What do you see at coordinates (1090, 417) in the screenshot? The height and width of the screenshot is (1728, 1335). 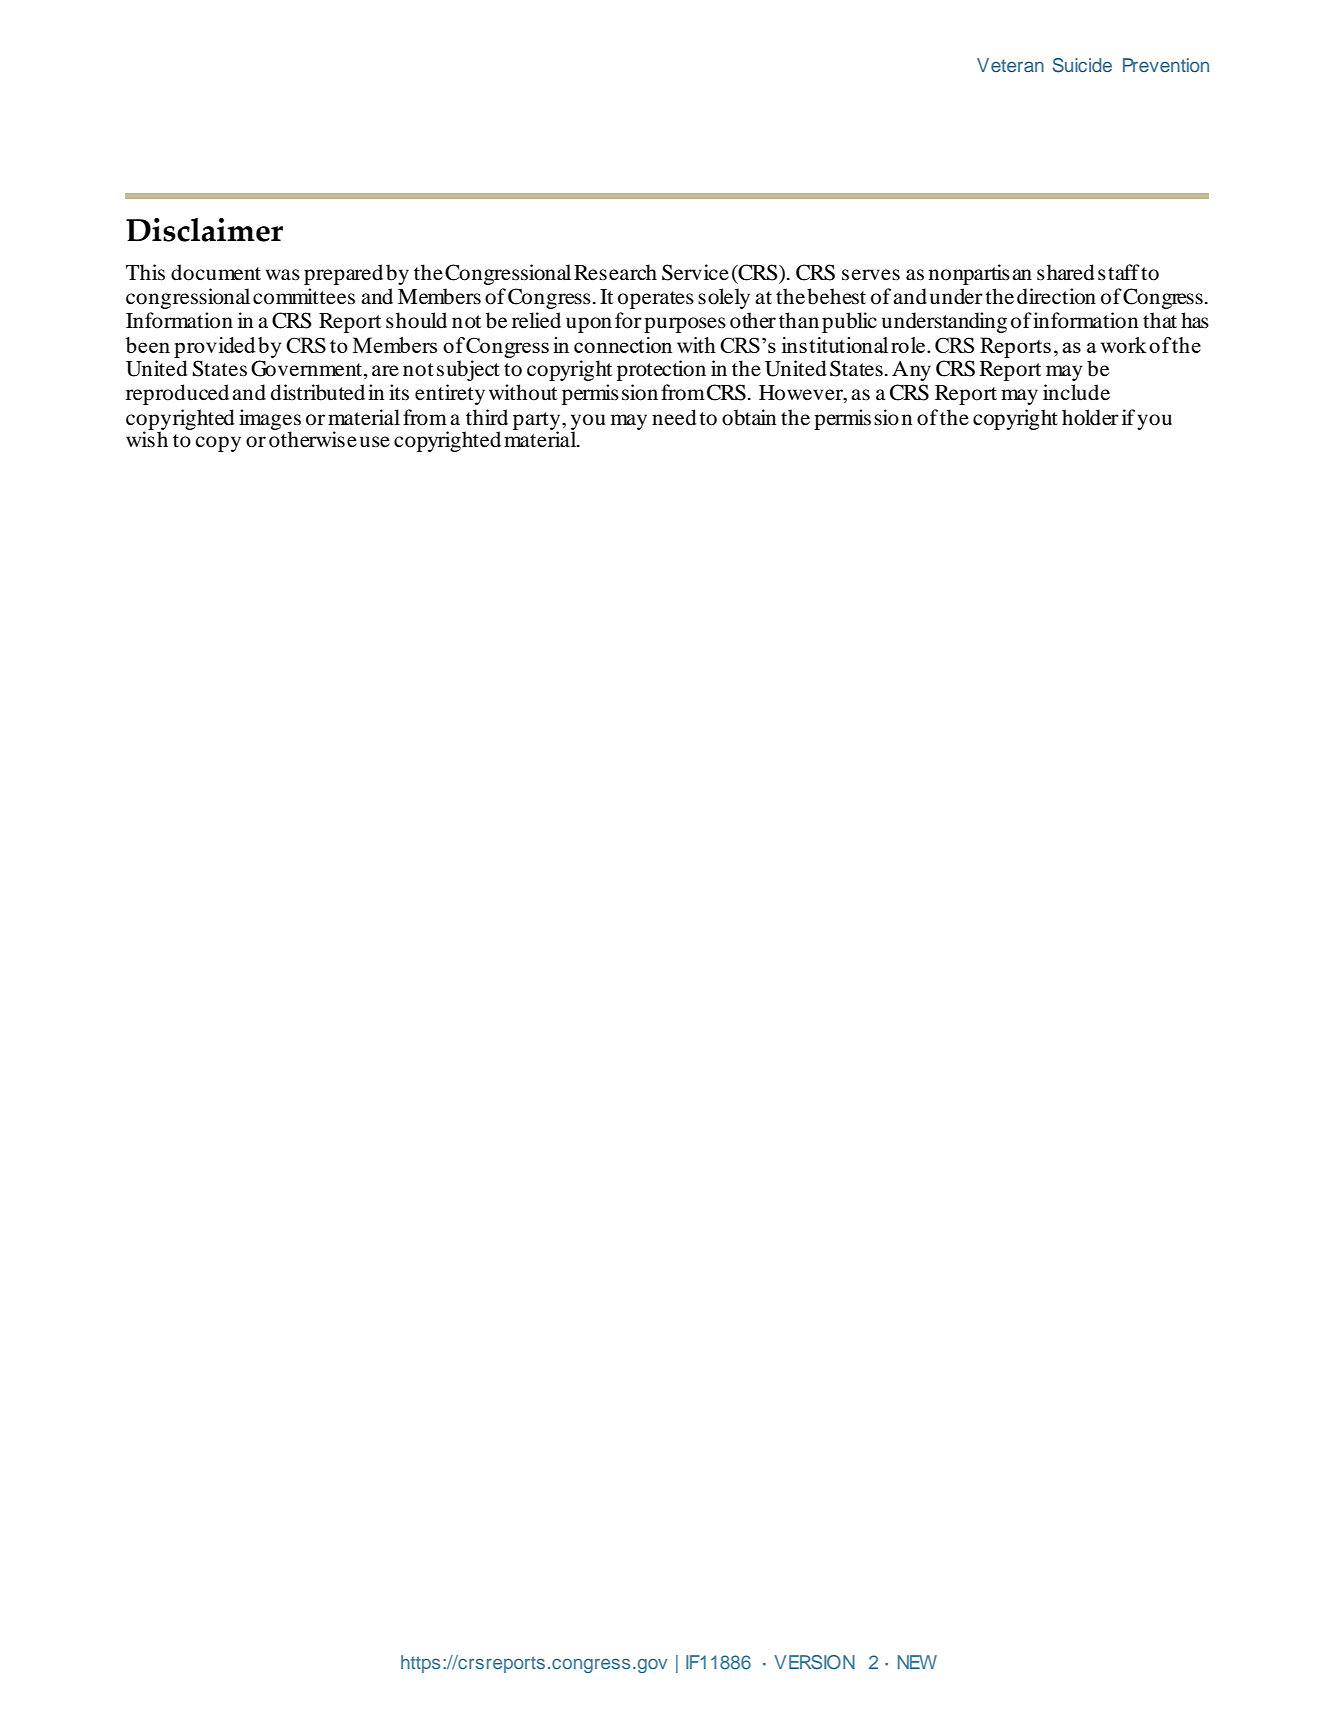 I see `holder` at bounding box center [1090, 417].
